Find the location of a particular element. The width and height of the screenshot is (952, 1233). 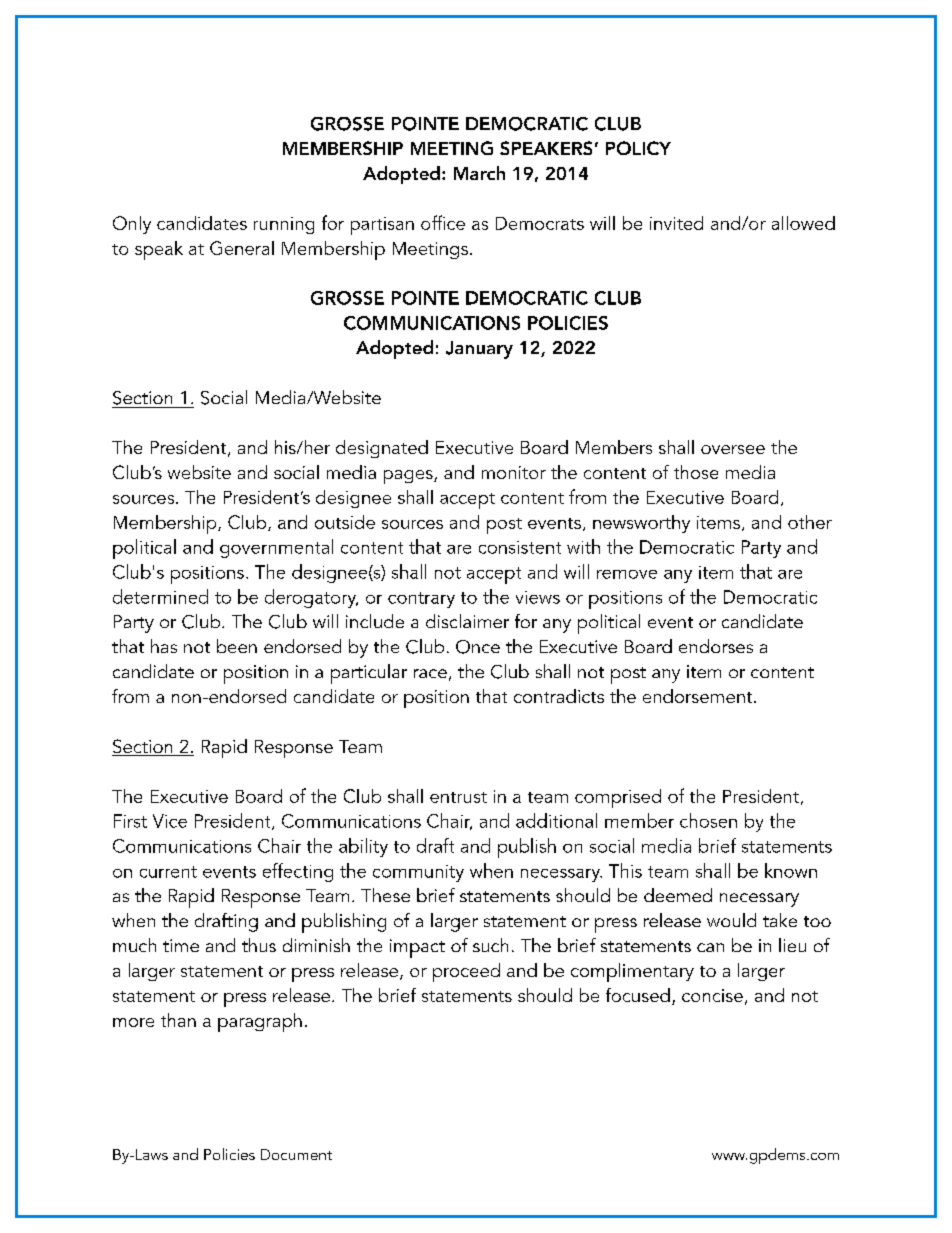

Once is located at coordinates (478, 647).
